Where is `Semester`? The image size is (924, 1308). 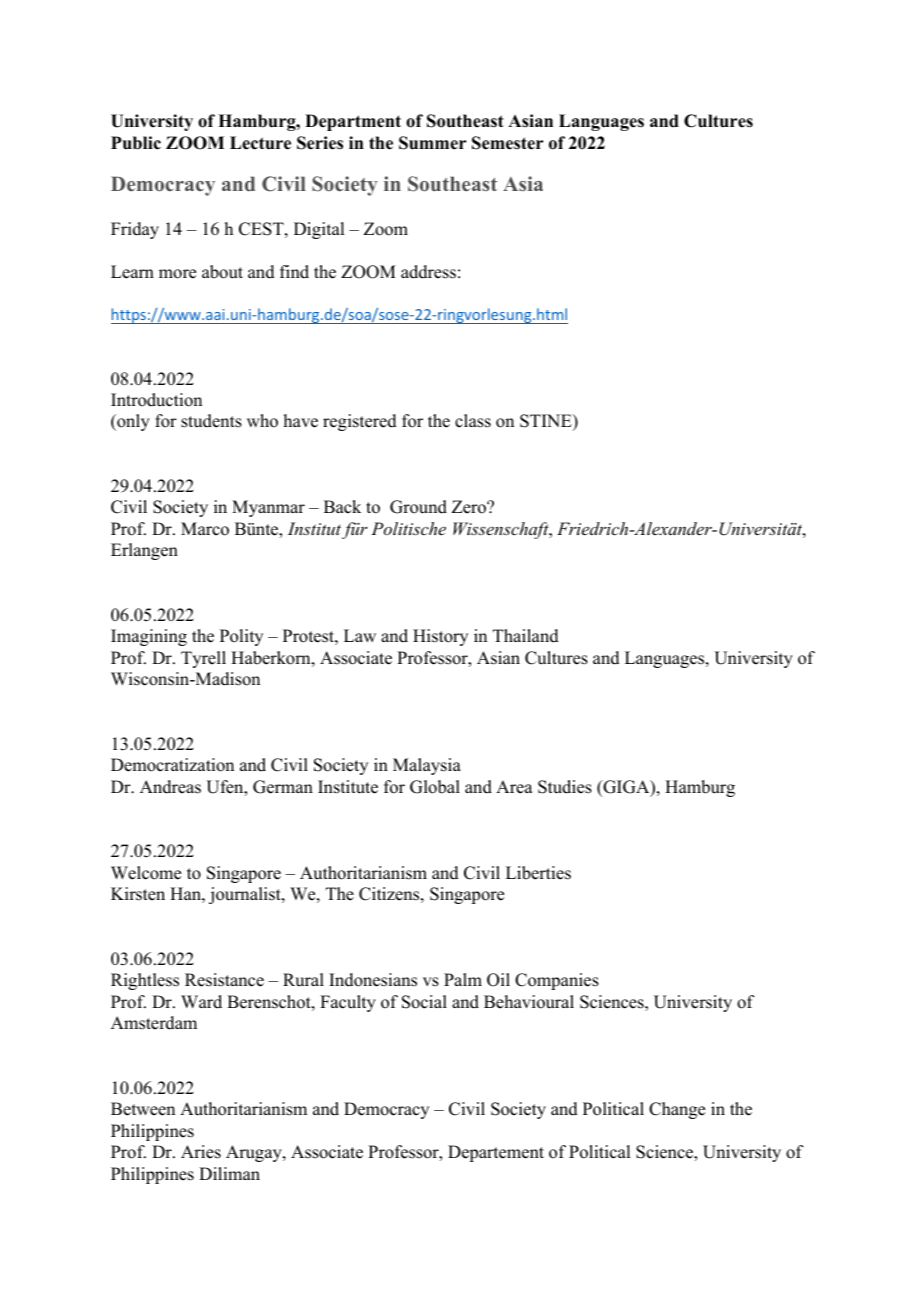 Semester is located at coordinates (508, 143).
